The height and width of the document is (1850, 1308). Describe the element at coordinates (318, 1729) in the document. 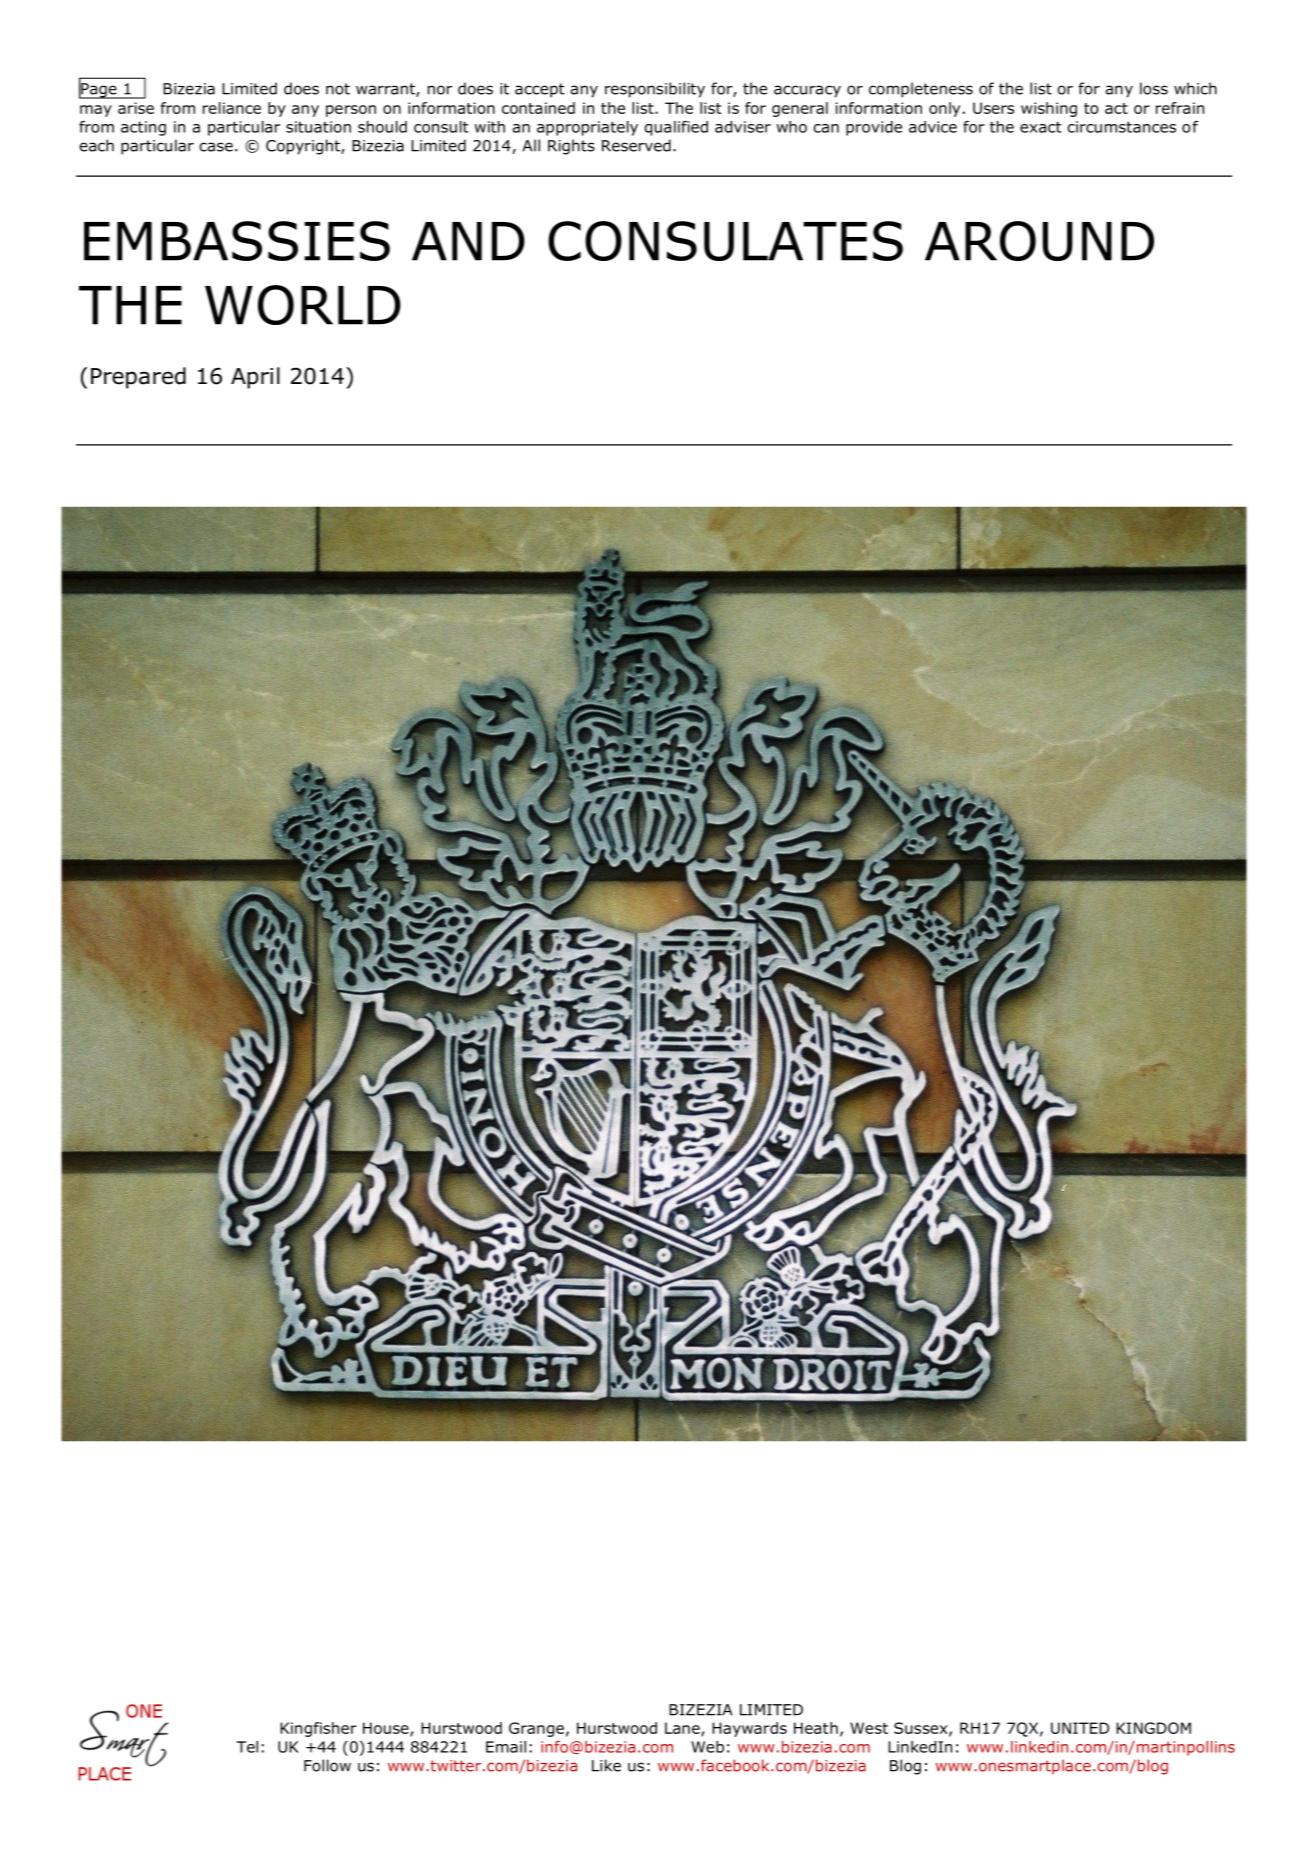

I see `Kingfisher` at that location.
